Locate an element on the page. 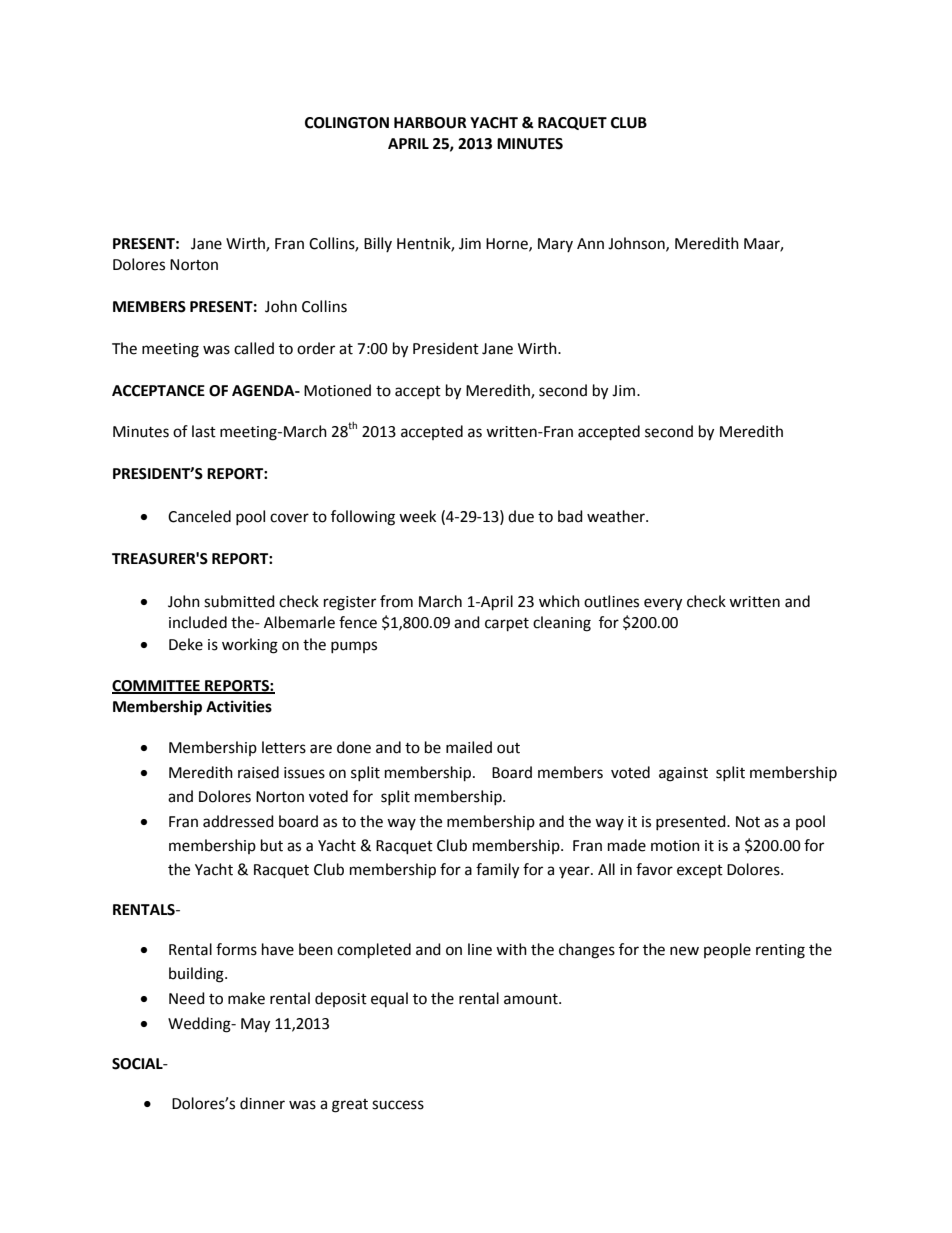  success is located at coordinates (398, 1105).
